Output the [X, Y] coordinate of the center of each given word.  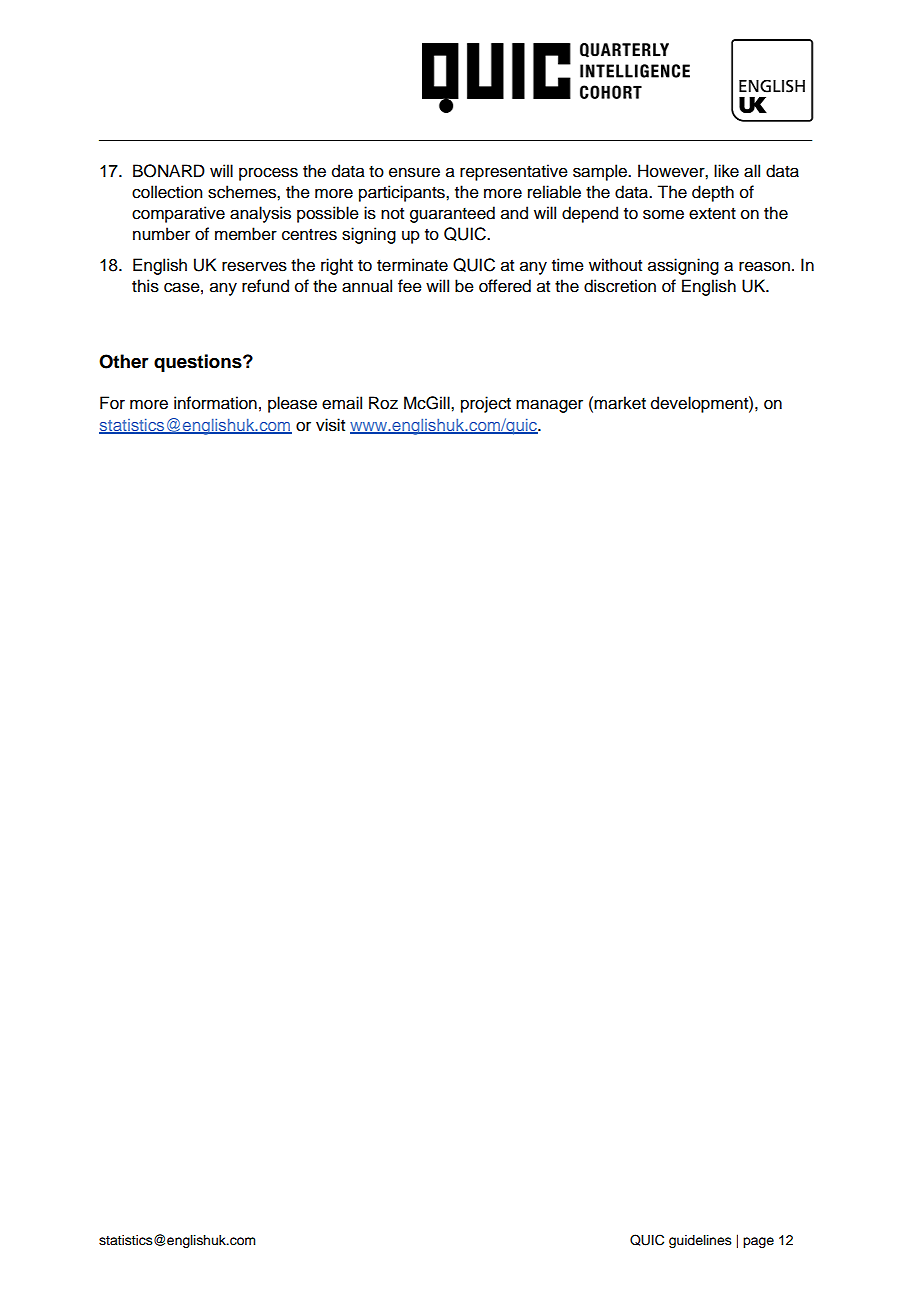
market [620, 403]
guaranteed [452, 214]
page [758, 1242]
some [663, 214]
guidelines [700, 1241]
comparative [178, 214]
